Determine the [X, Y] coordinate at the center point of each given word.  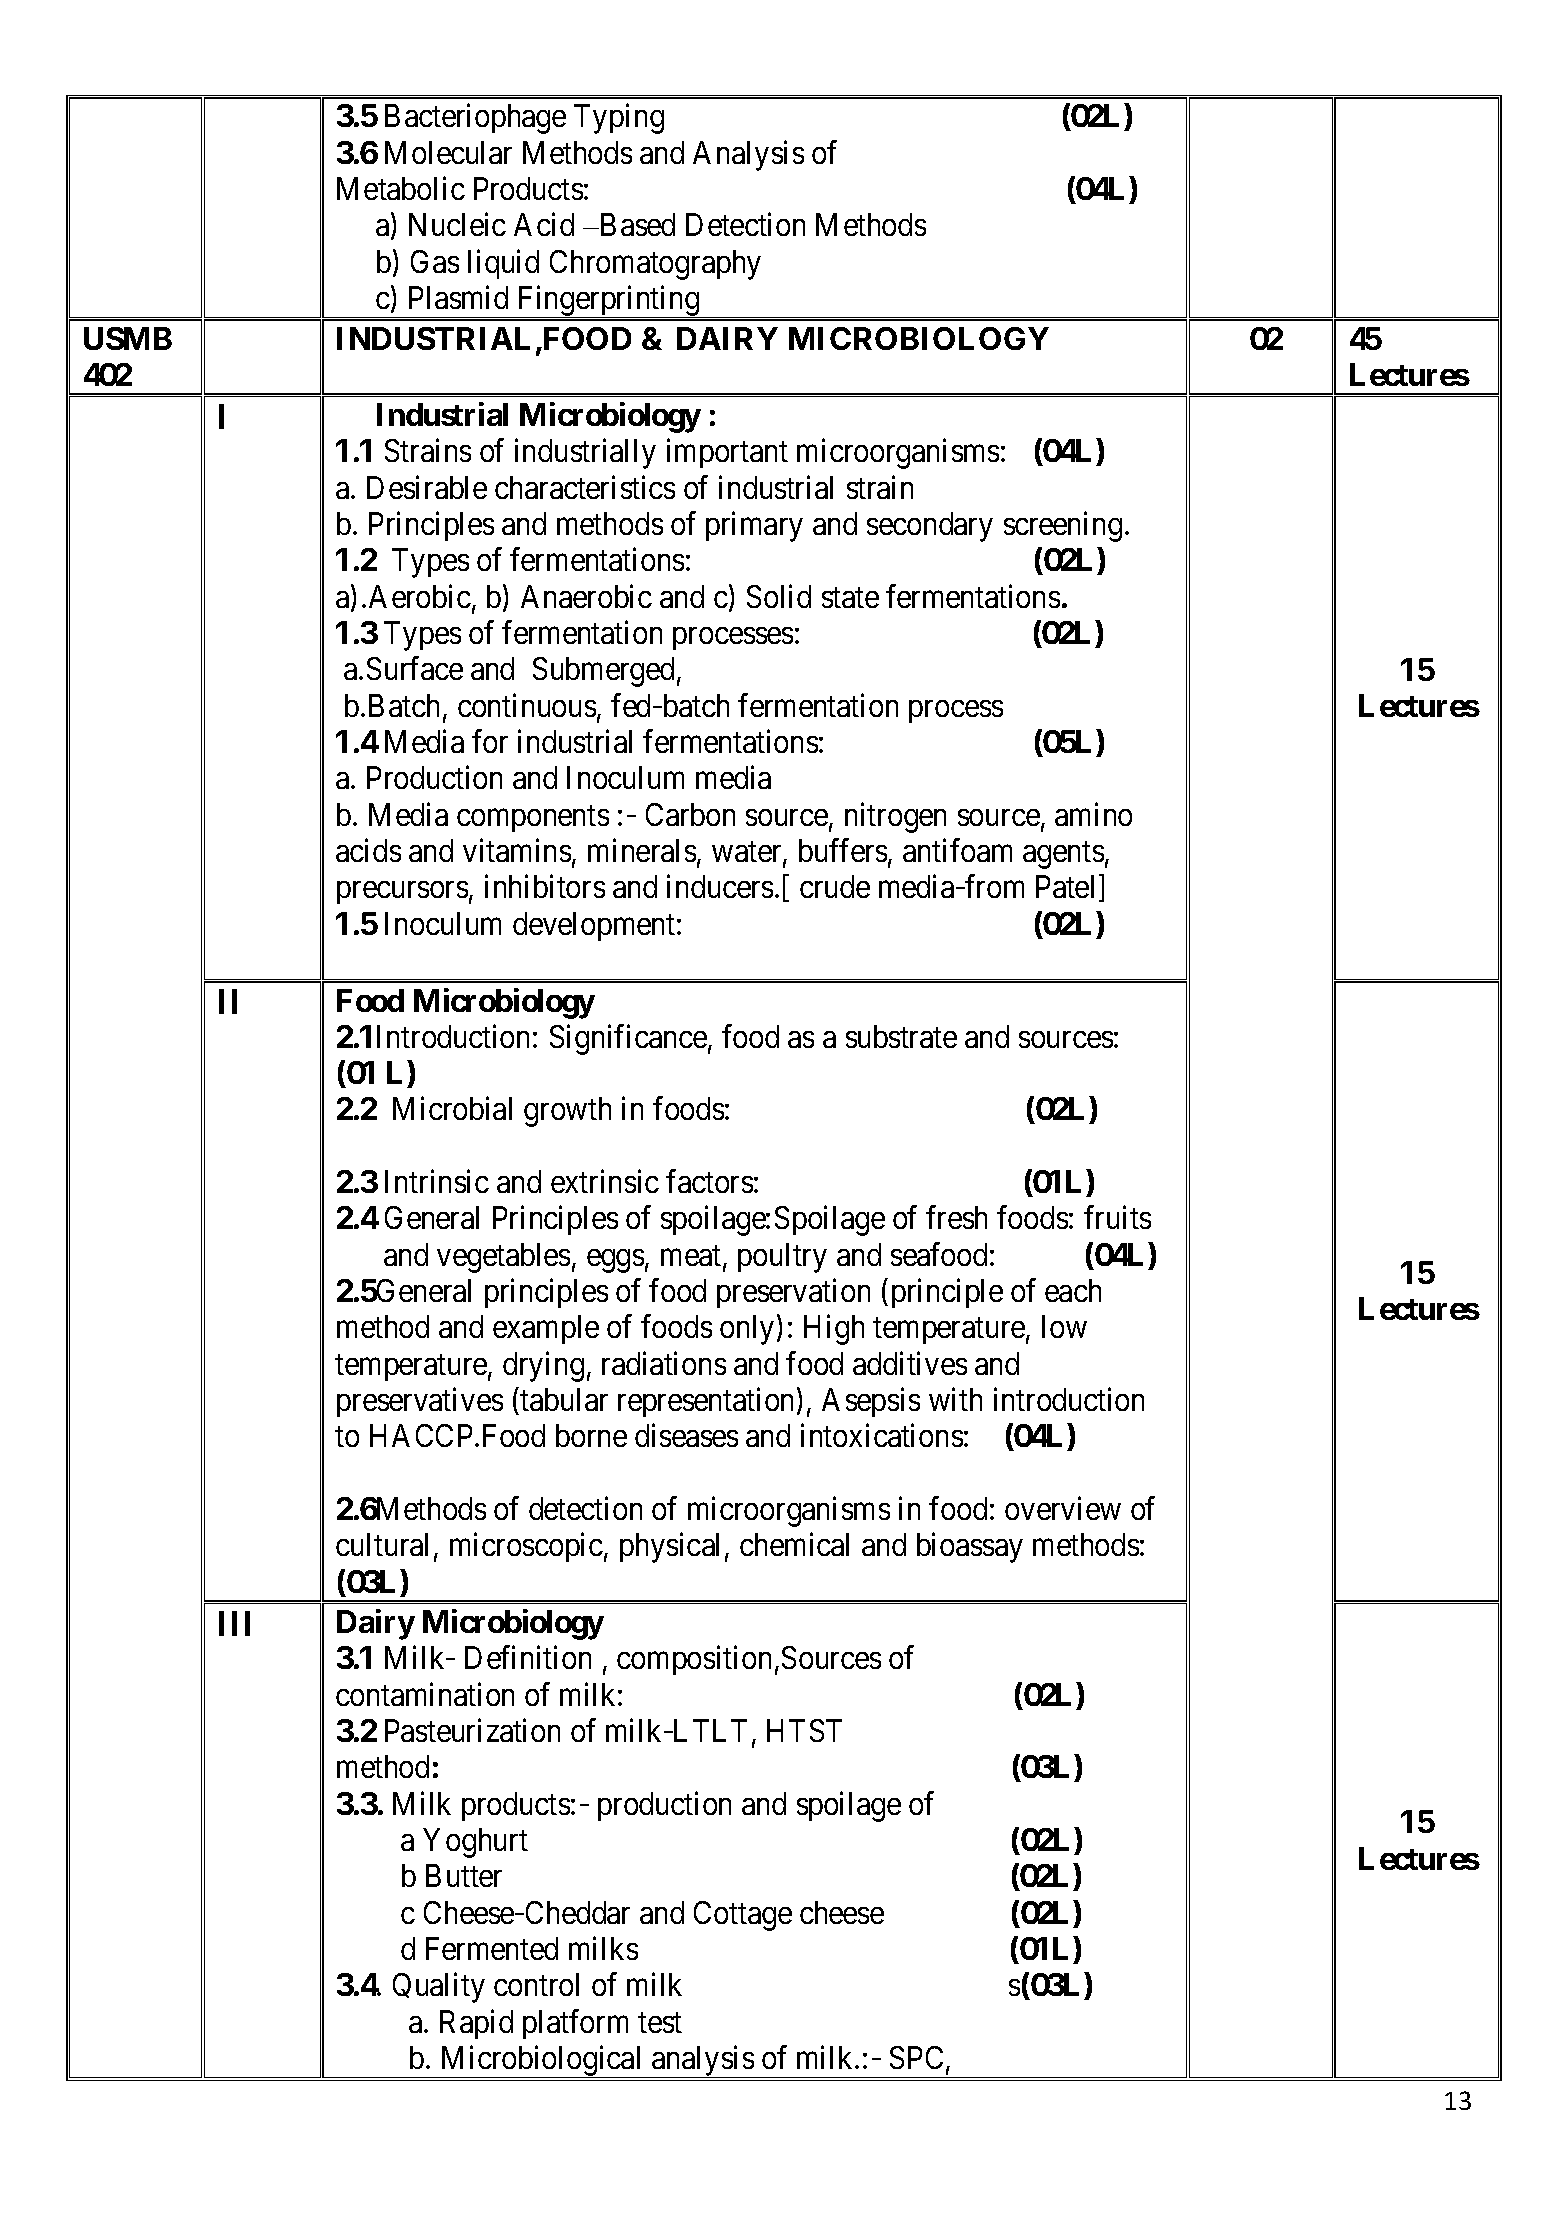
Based [636, 224]
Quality [439, 1988]
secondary [930, 527]
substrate [901, 1036]
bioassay [970, 1548]
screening [1063, 526]
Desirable [427, 487]
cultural [382, 1544]
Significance [628, 1039]
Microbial [452, 1108]
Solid [779, 596]
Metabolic [401, 188]
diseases [686, 1435]
